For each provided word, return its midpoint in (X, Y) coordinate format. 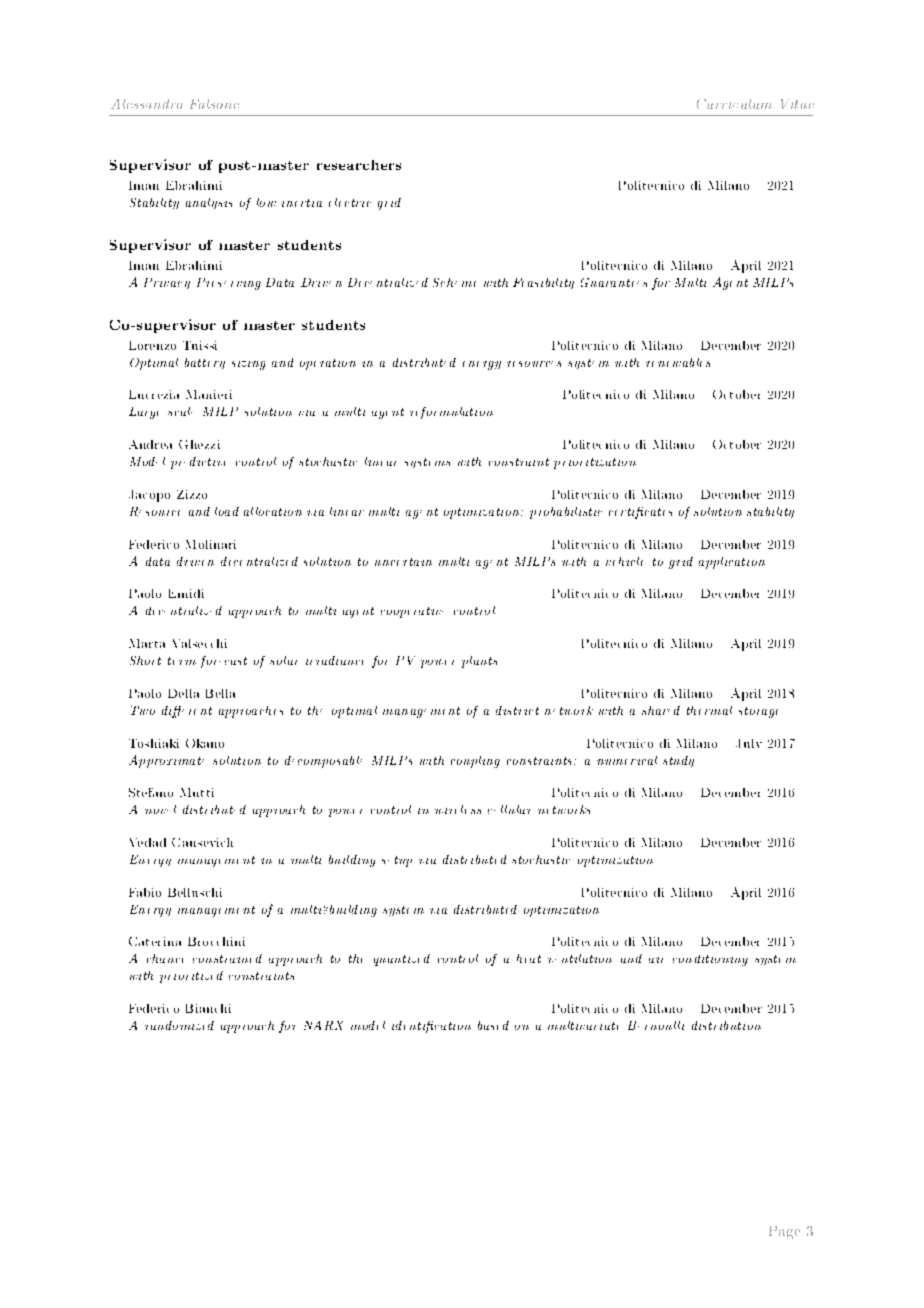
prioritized (191, 977)
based (493, 1025)
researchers (359, 165)
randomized (179, 1025)
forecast (224, 662)
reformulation (451, 413)
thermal (709, 710)
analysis (209, 203)
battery (205, 363)
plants (479, 662)
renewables (678, 362)
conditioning (710, 960)
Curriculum (734, 104)
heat (529, 958)
